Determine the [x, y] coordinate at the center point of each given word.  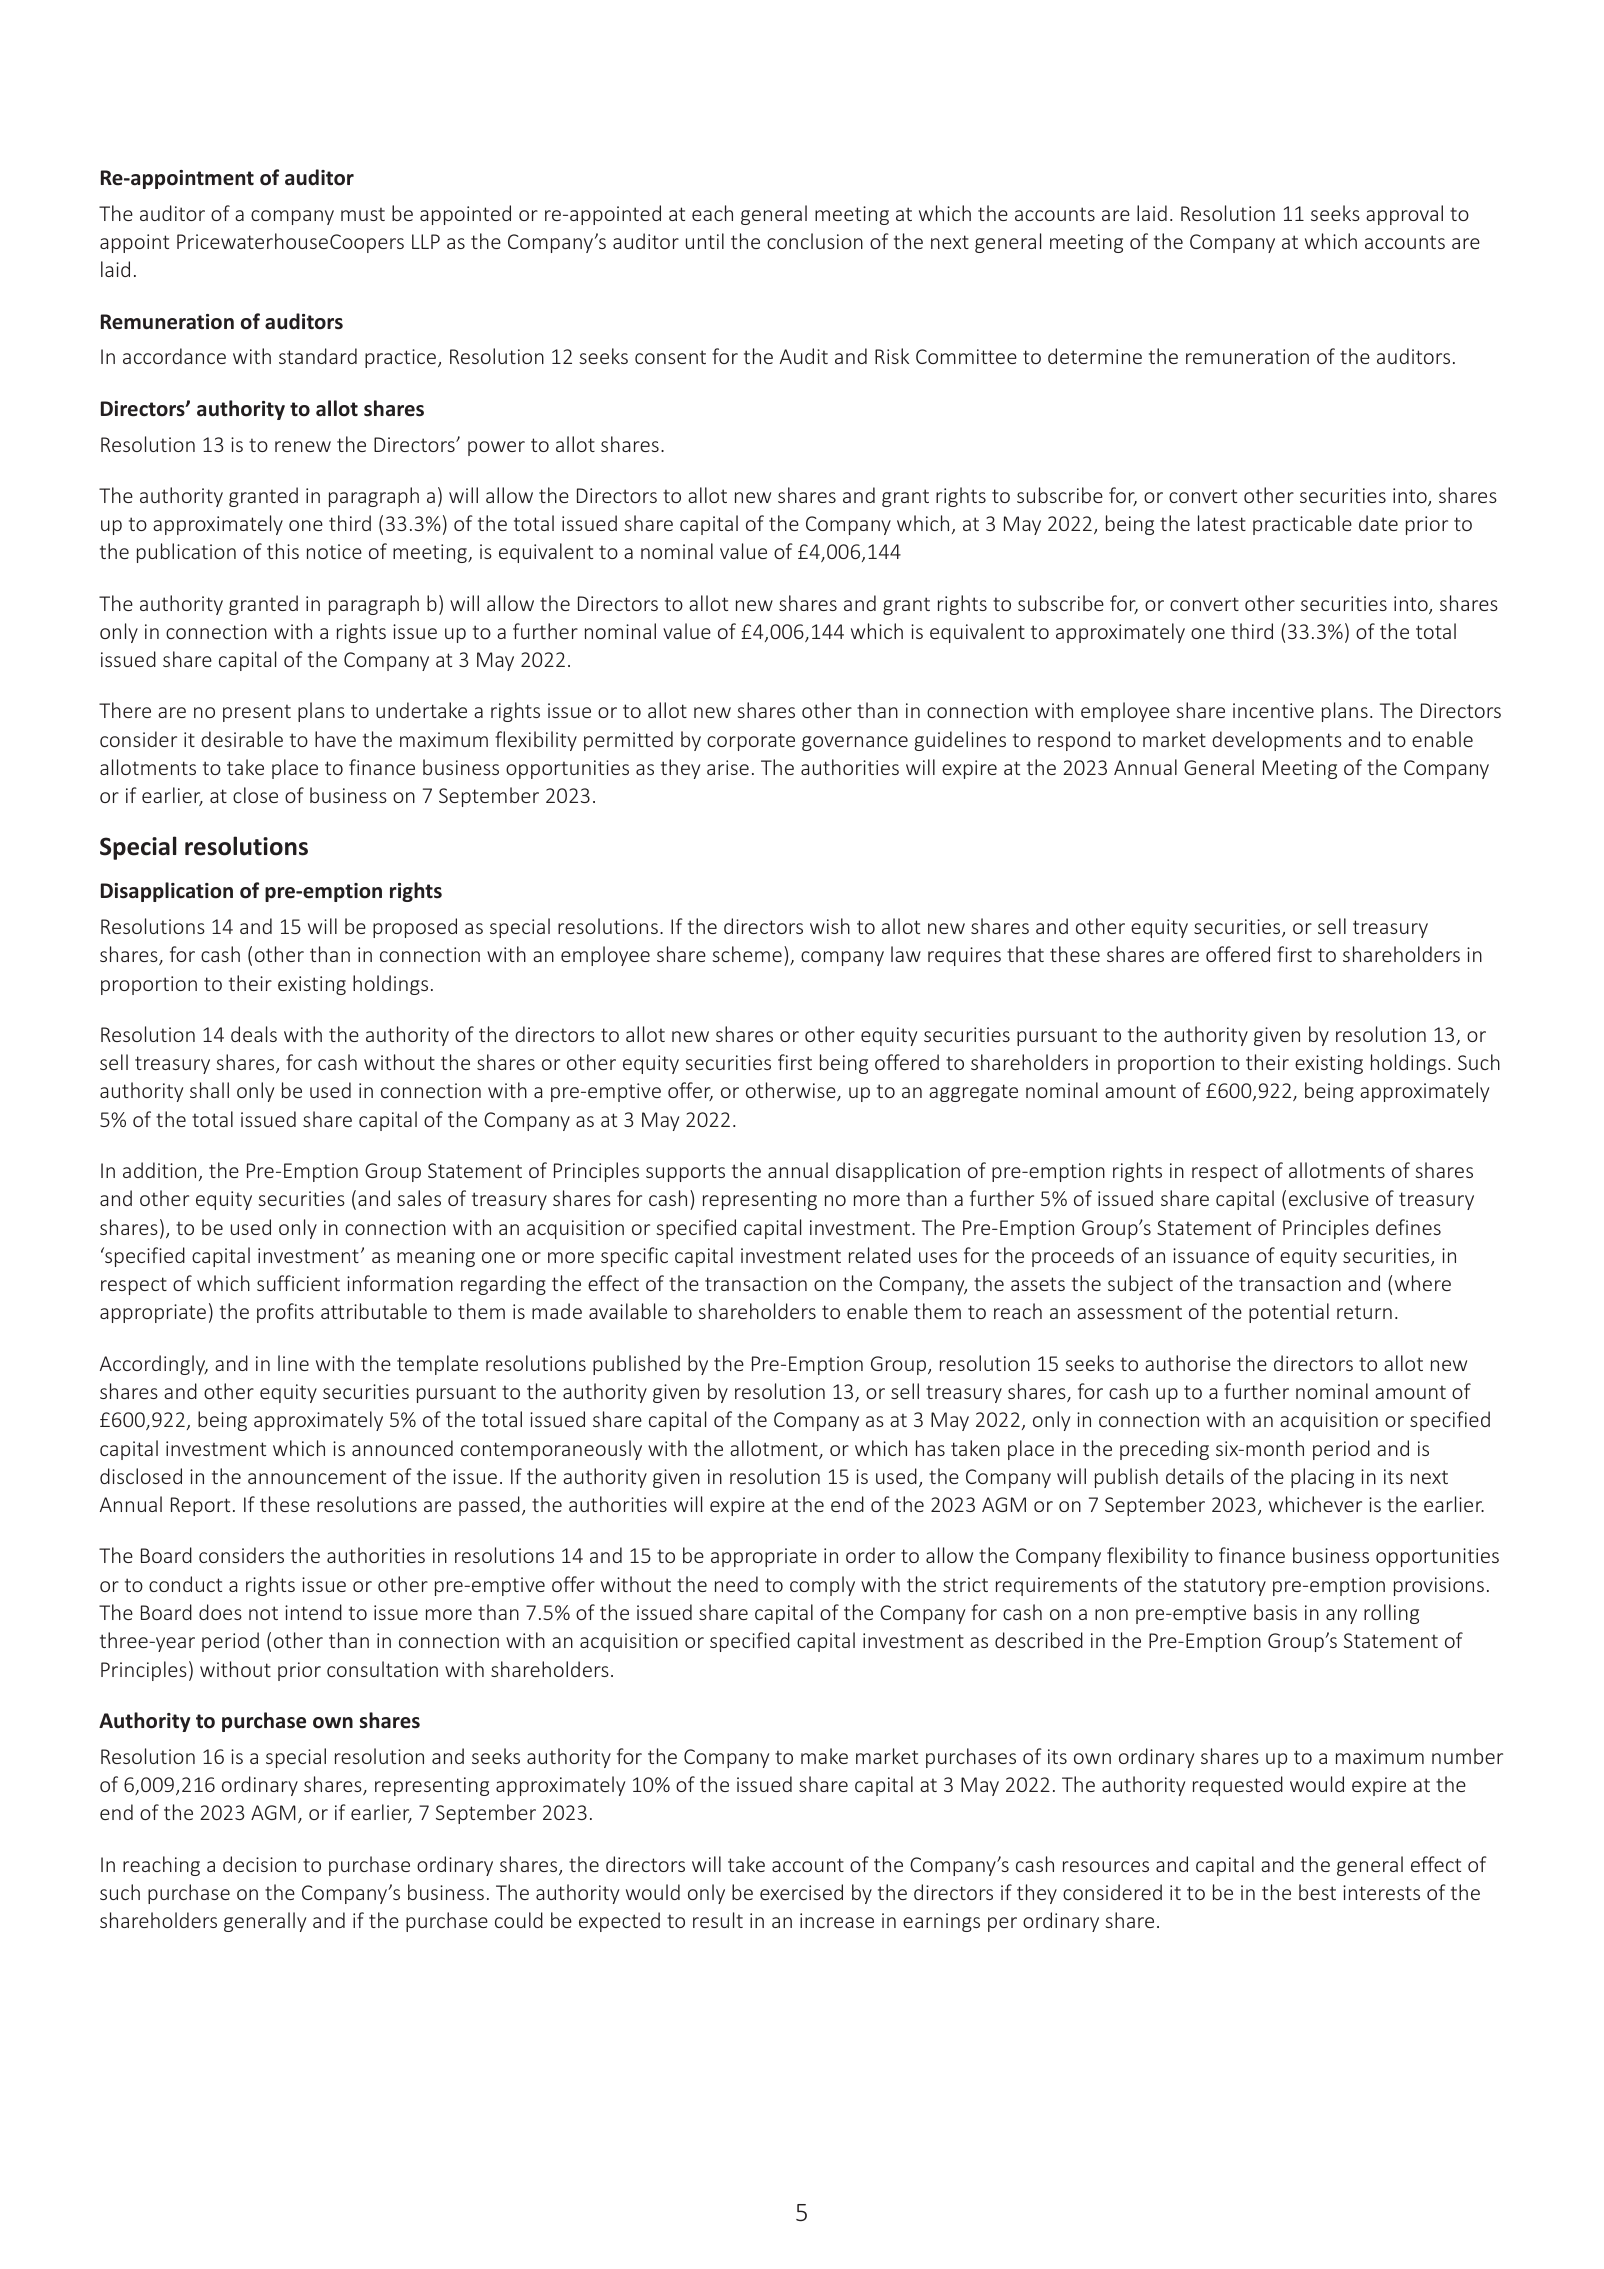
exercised [801, 1892]
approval [1404, 215]
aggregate [973, 1093]
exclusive [1329, 1198]
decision [259, 1864]
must [363, 214]
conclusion [815, 241]
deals [254, 1034]
